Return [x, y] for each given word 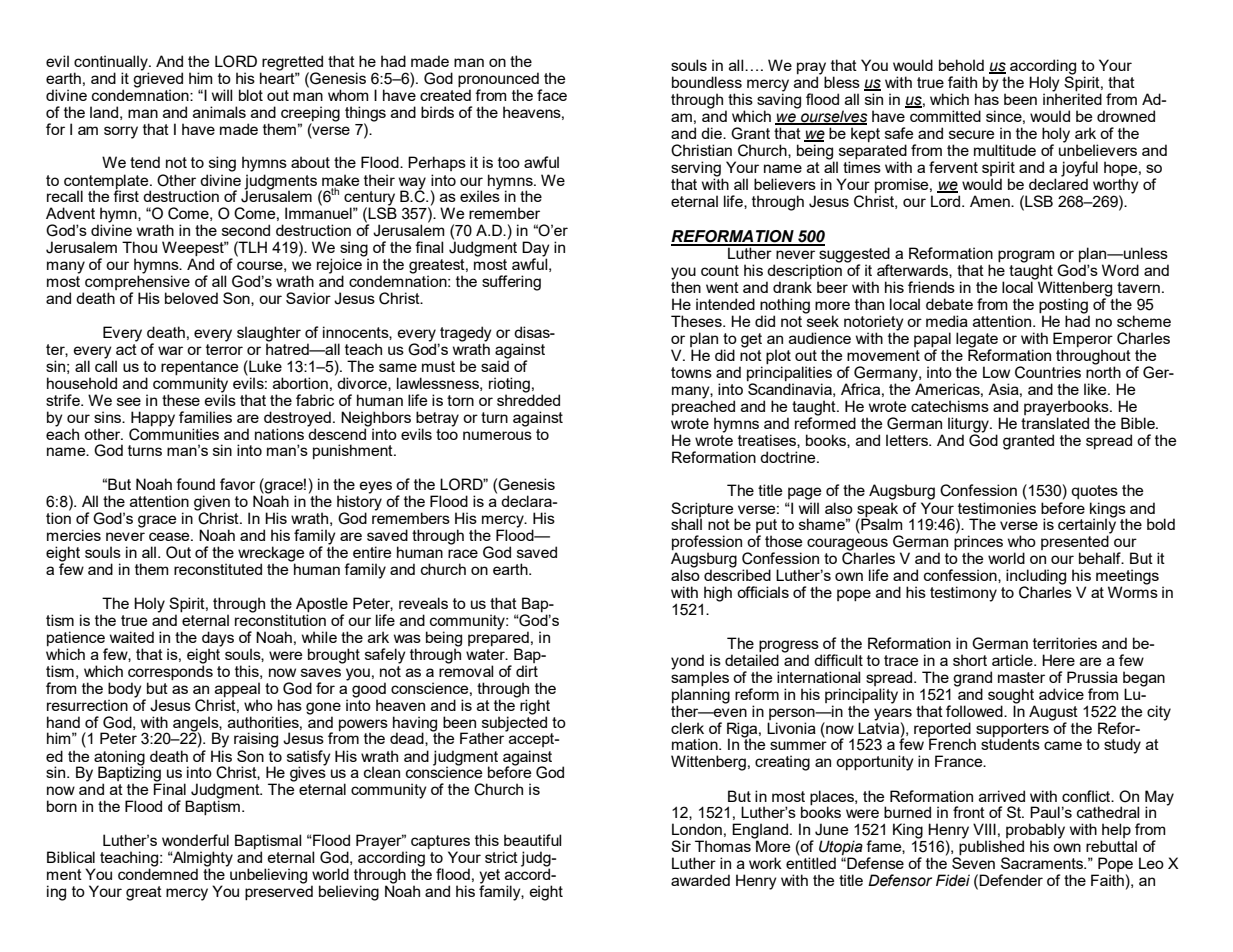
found [195, 484]
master [1021, 677]
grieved [158, 80]
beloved [191, 298]
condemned [158, 873]
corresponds [170, 671]
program [1026, 257]
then [686, 286]
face [552, 95]
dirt [527, 671]
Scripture [703, 510]
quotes [1094, 492]
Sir [681, 846]
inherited [1072, 98]
